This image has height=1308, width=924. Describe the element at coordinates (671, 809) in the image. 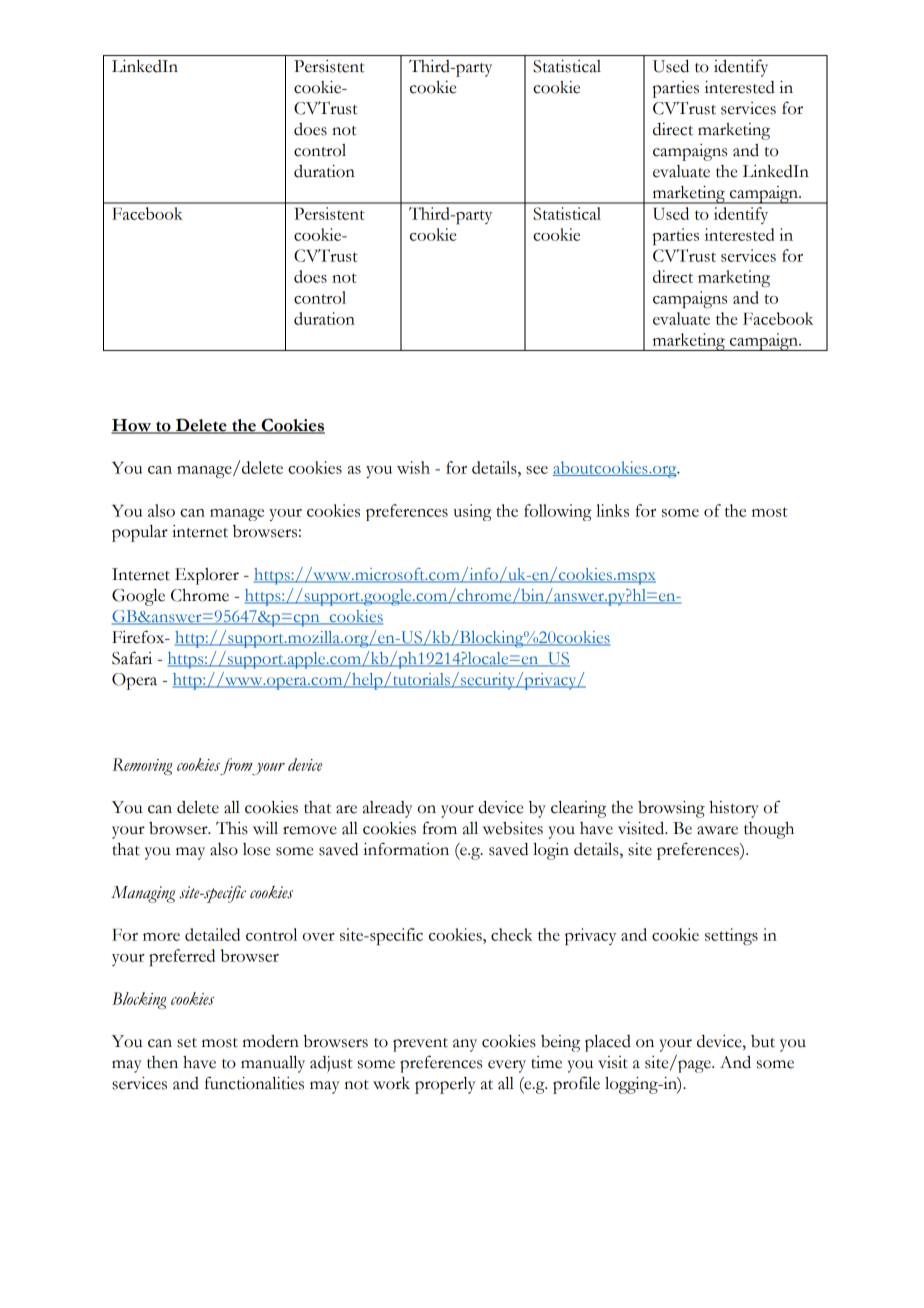

I see `browsing` at that location.
